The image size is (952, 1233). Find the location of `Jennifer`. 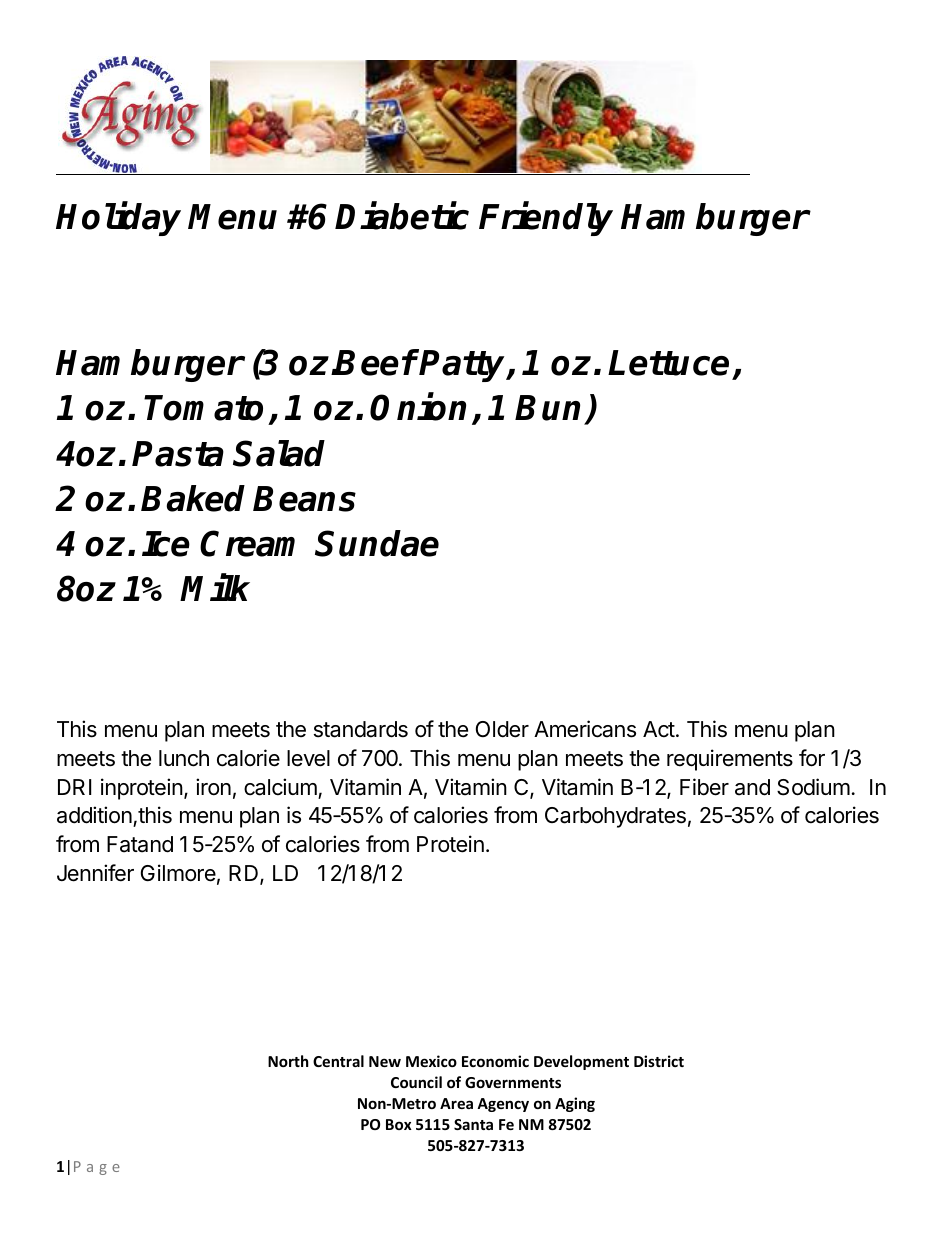

Jennifer is located at coordinates (95, 873).
